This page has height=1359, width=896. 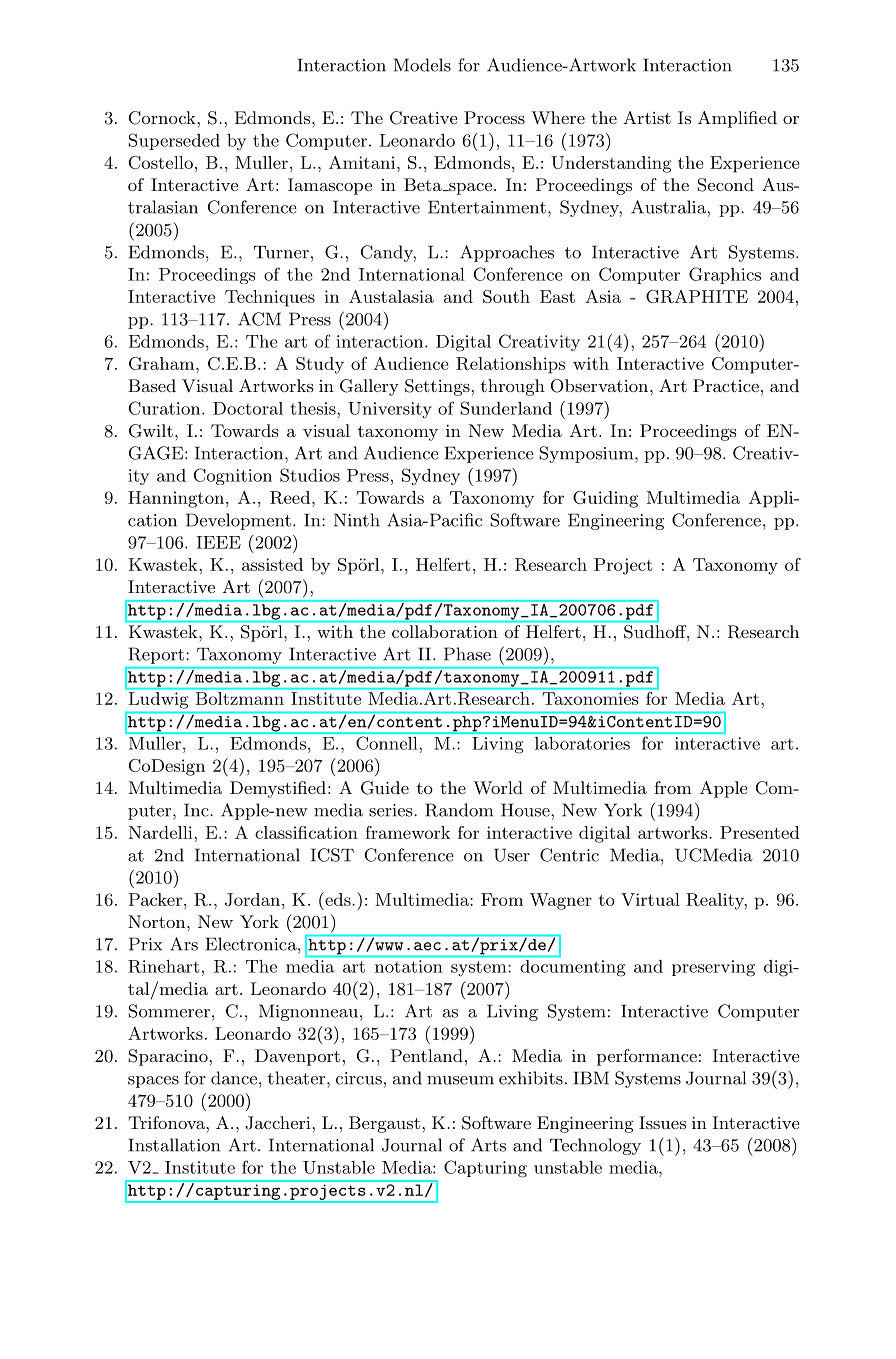 What do you see at coordinates (647, 117) in the page?
I see `Artist` at bounding box center [647, 117].
